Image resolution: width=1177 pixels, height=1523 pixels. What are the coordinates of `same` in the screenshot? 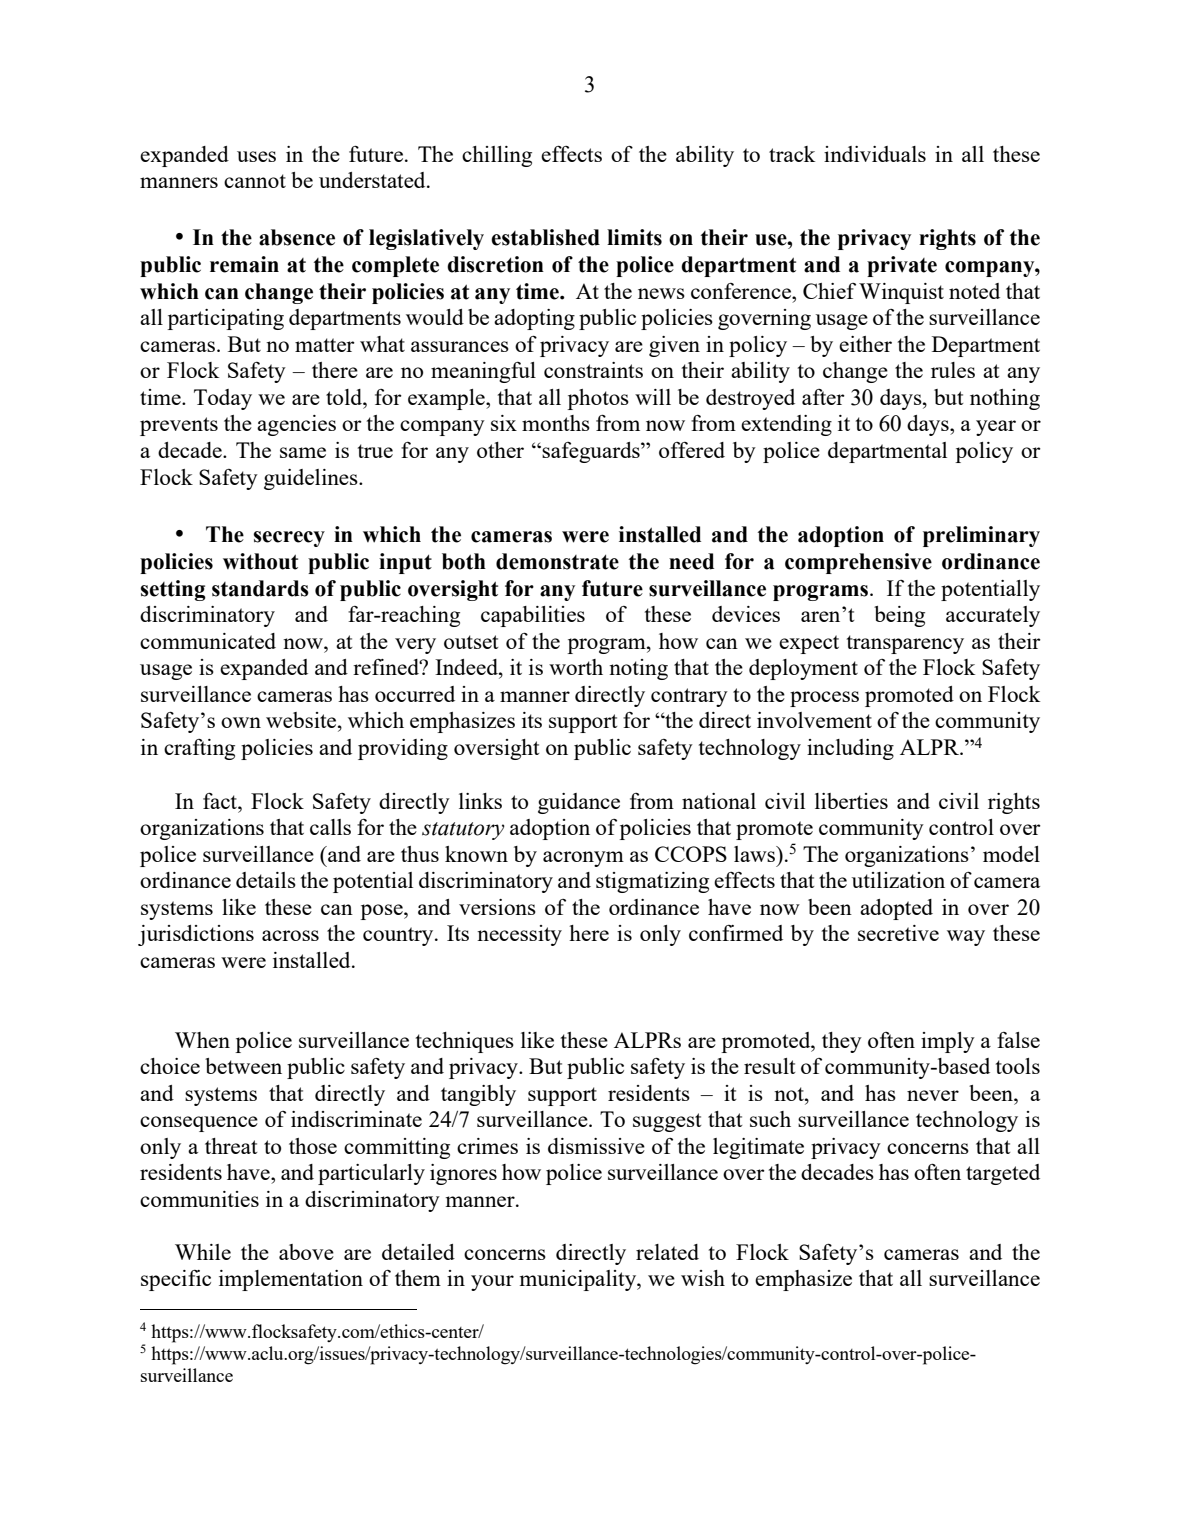 It's located at (303, 452).
